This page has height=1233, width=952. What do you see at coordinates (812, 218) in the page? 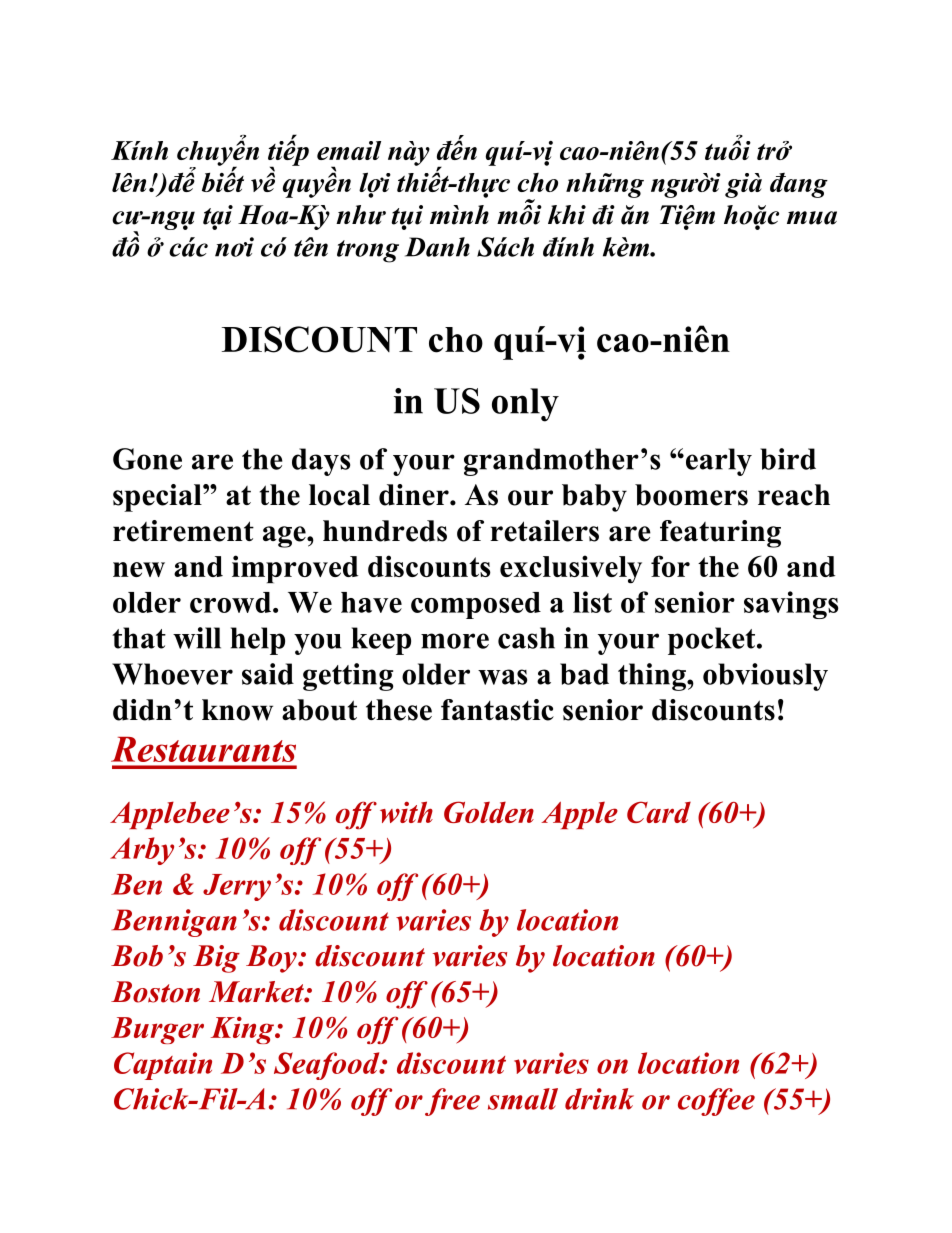
I see `mua` at bounding box center [812, 218].
